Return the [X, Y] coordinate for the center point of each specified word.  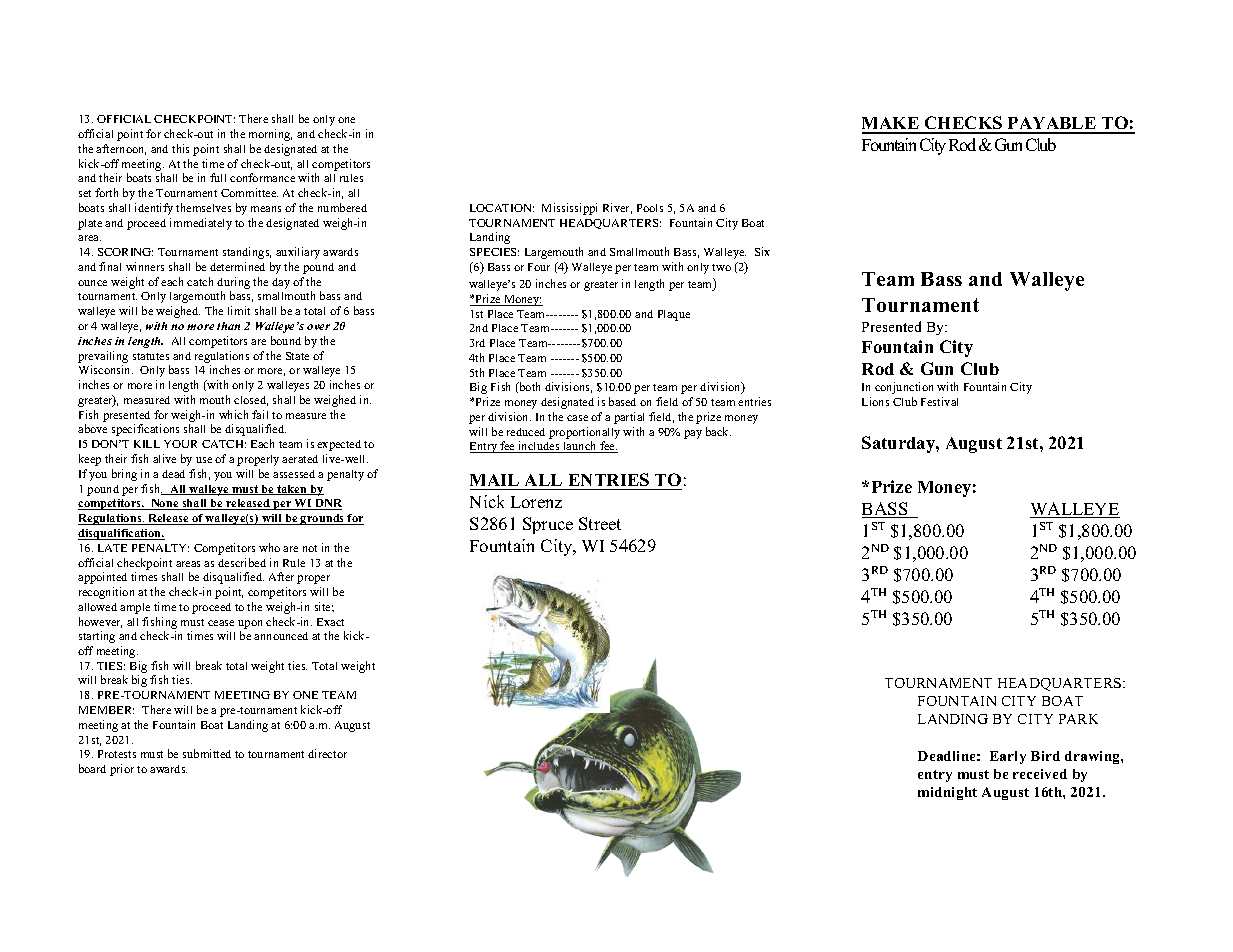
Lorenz [536, 502]
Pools [650, 208]
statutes [151, 356]
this [180, 148]
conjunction [904, 388]
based [622, 401]
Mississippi [569, 209]
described [242, 562]
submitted [207, 753]
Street [600, 523]
